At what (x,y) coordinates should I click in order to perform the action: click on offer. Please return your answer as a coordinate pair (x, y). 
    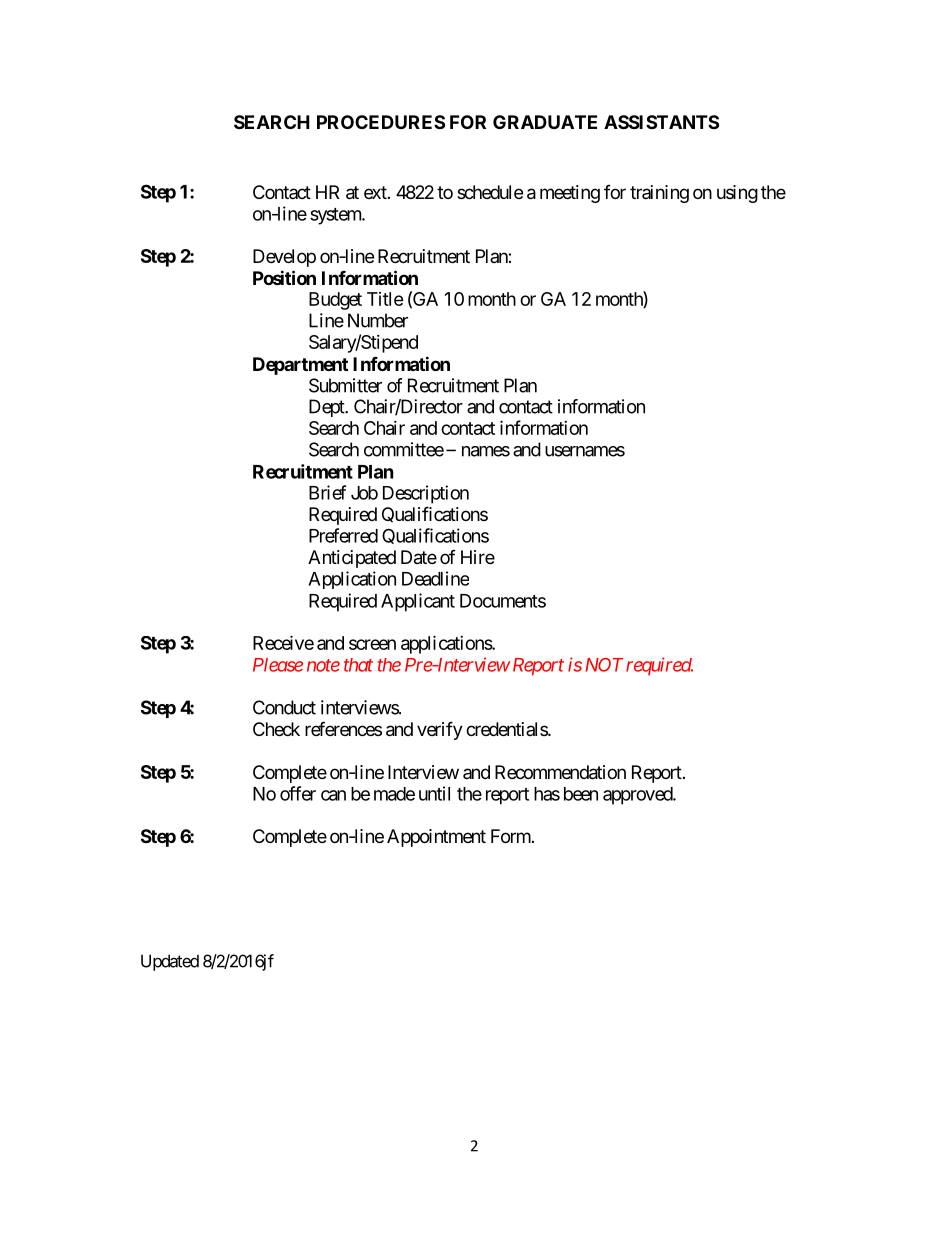
    Looking at the image, I should click on (298, 793).
